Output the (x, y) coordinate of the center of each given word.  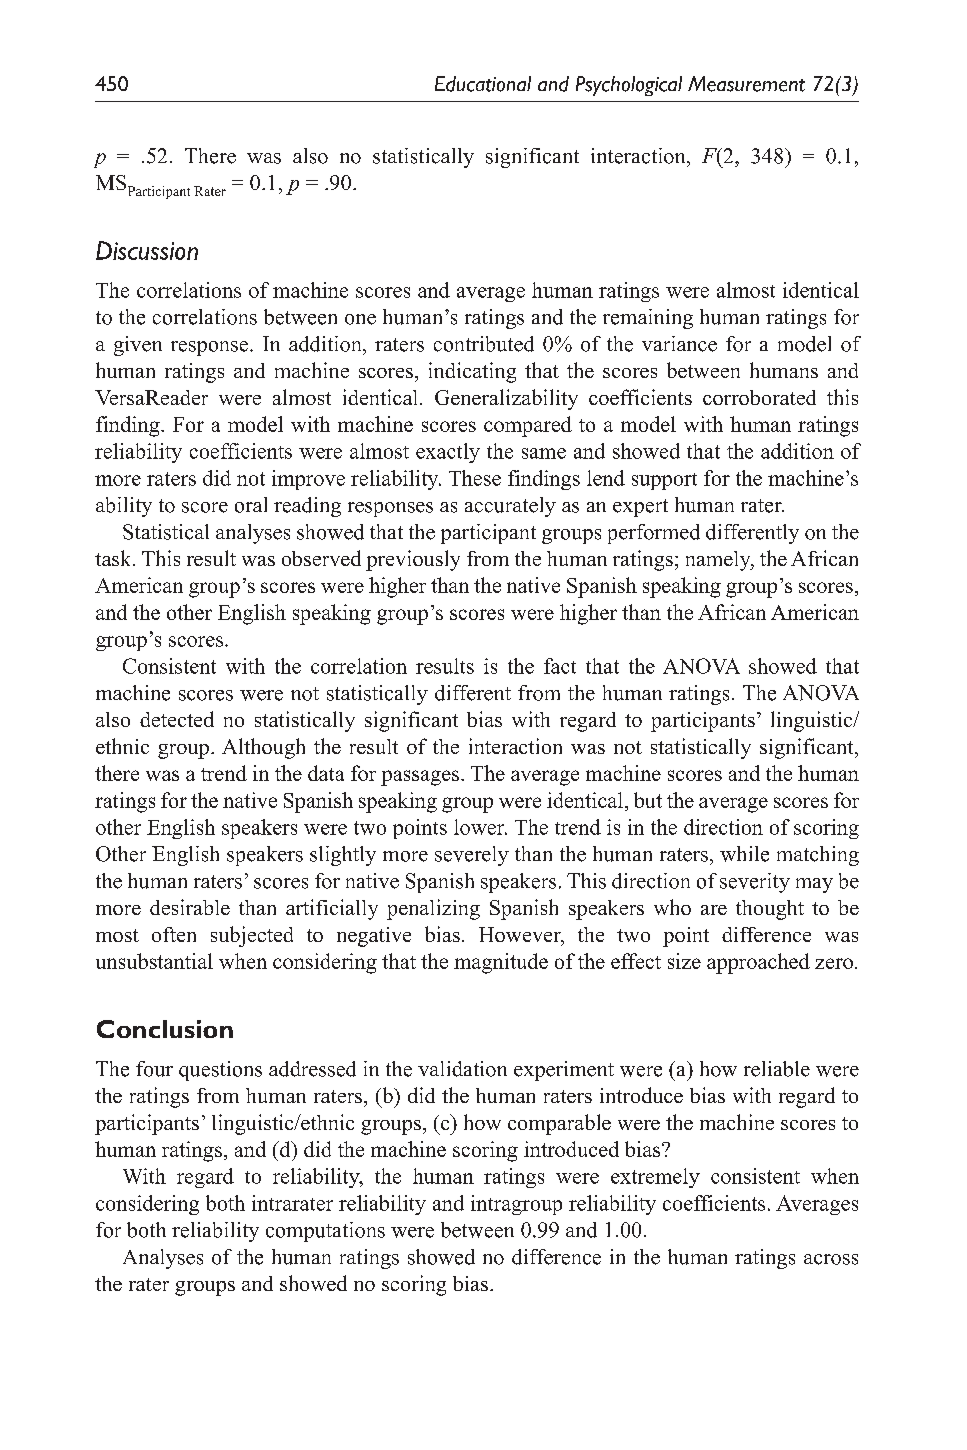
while (744, 854)
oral (251, 505)
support (664, 481)
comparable (559, 1124)
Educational (483, 84)
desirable (190, 907)
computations (325, 1232)
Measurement (746, 84)
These (475, 478)
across (831, 1259)
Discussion (147, 250)
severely (472, 856)
